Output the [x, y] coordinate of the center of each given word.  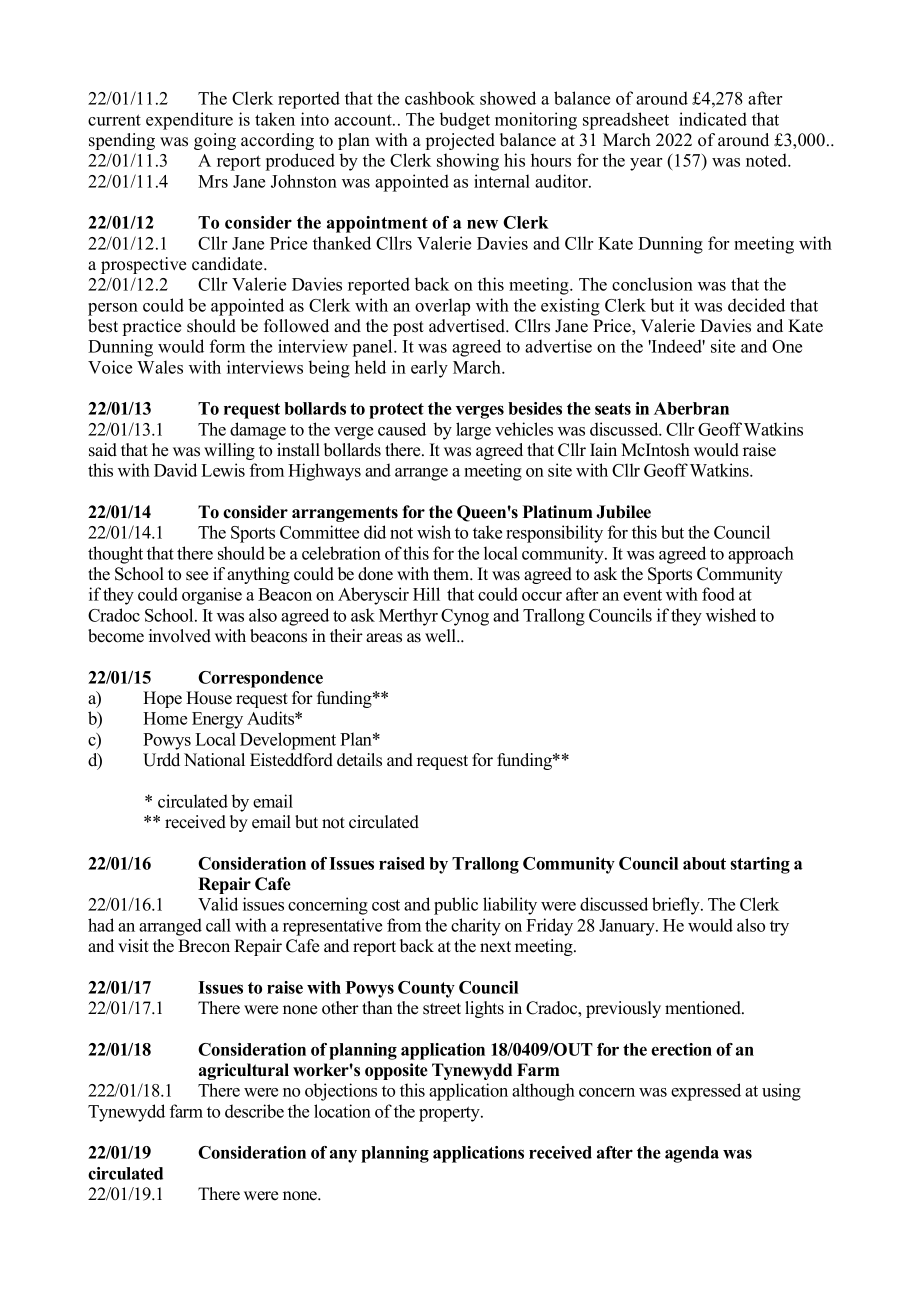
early [429, 369]
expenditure [189, 121]
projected [460, 141]
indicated [713, 119]
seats [613, 409]
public [456, 906]
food [718, 594]
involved [180, 636]
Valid [218, 904]
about [704, 863]
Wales [160, 367]
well [441, 636]
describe [254, 1111]
